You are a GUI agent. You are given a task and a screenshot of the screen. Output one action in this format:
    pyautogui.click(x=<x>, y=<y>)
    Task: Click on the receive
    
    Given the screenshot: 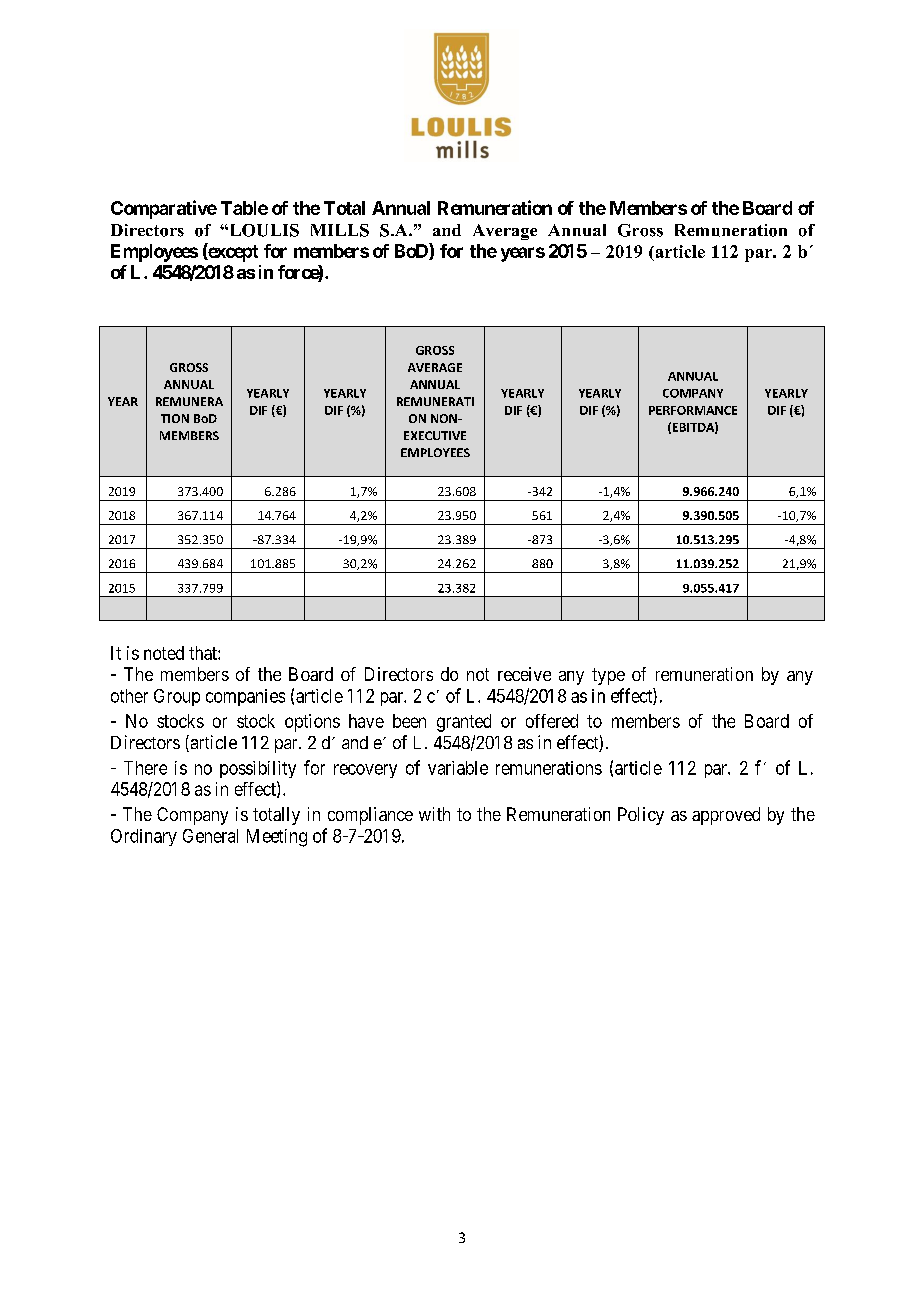 What is the action you would take?
    pyautogui.click(x=524, y=674)
